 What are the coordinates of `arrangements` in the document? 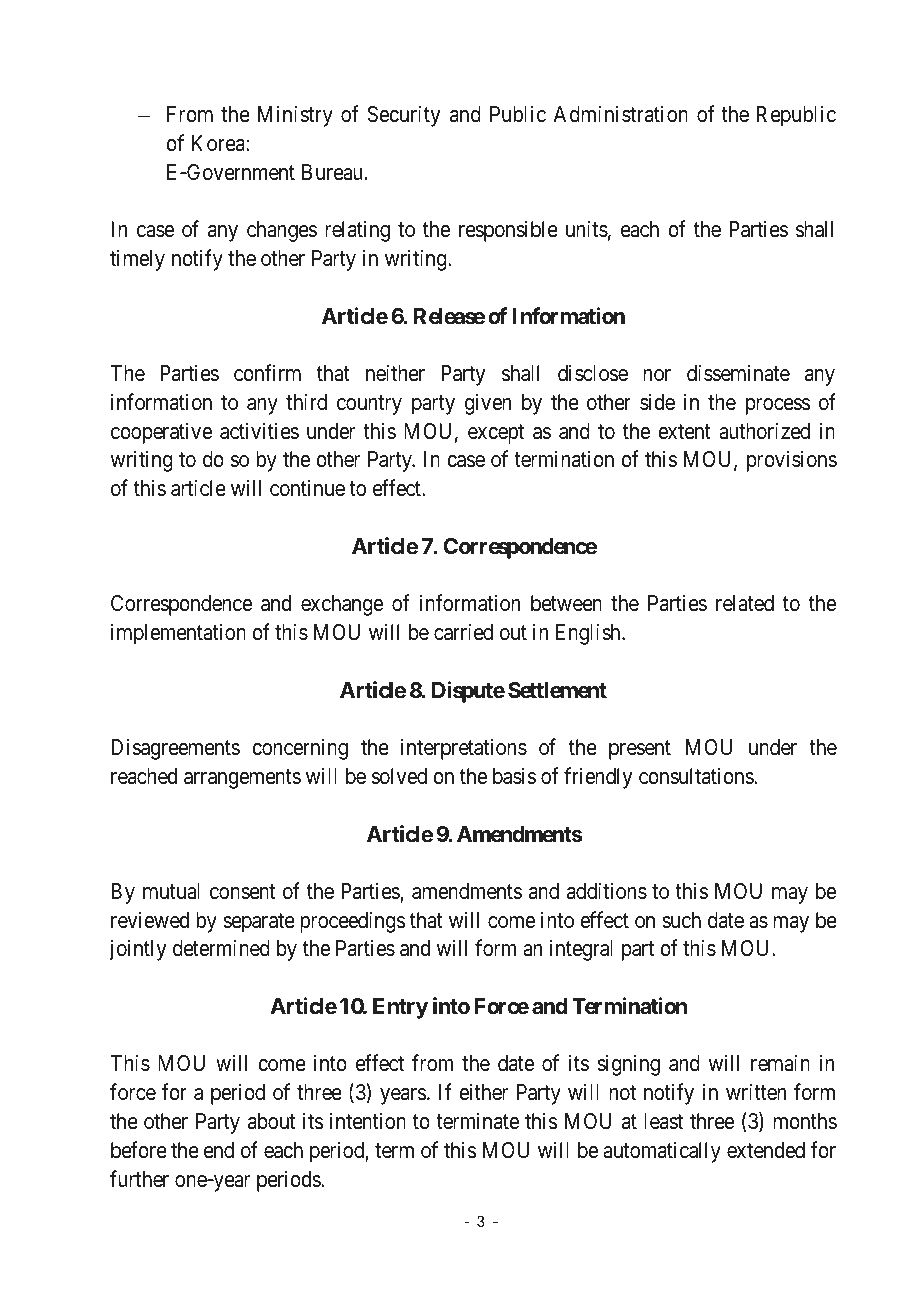 It's located at (242, 779).
